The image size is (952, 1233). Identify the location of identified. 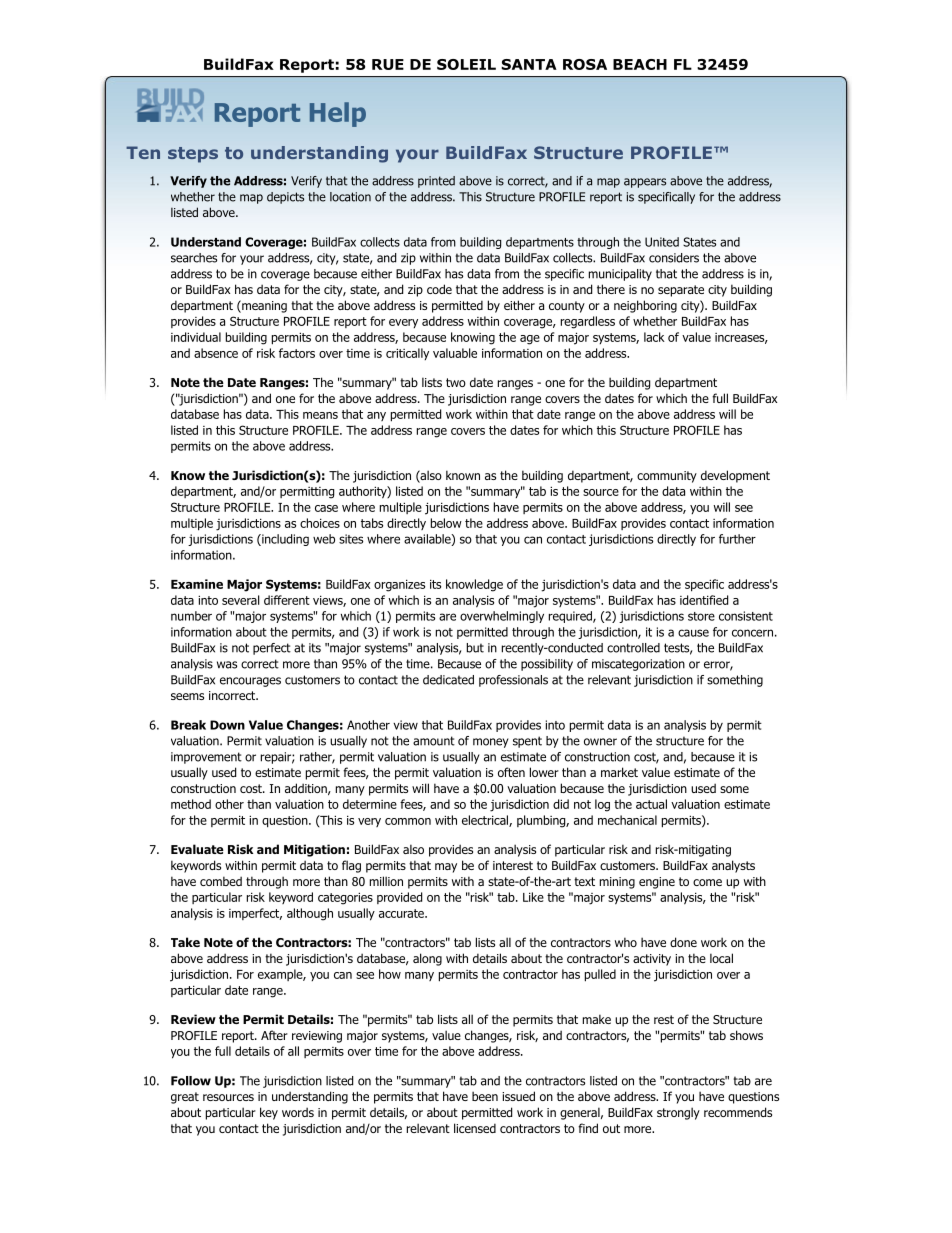
(704, 600).
